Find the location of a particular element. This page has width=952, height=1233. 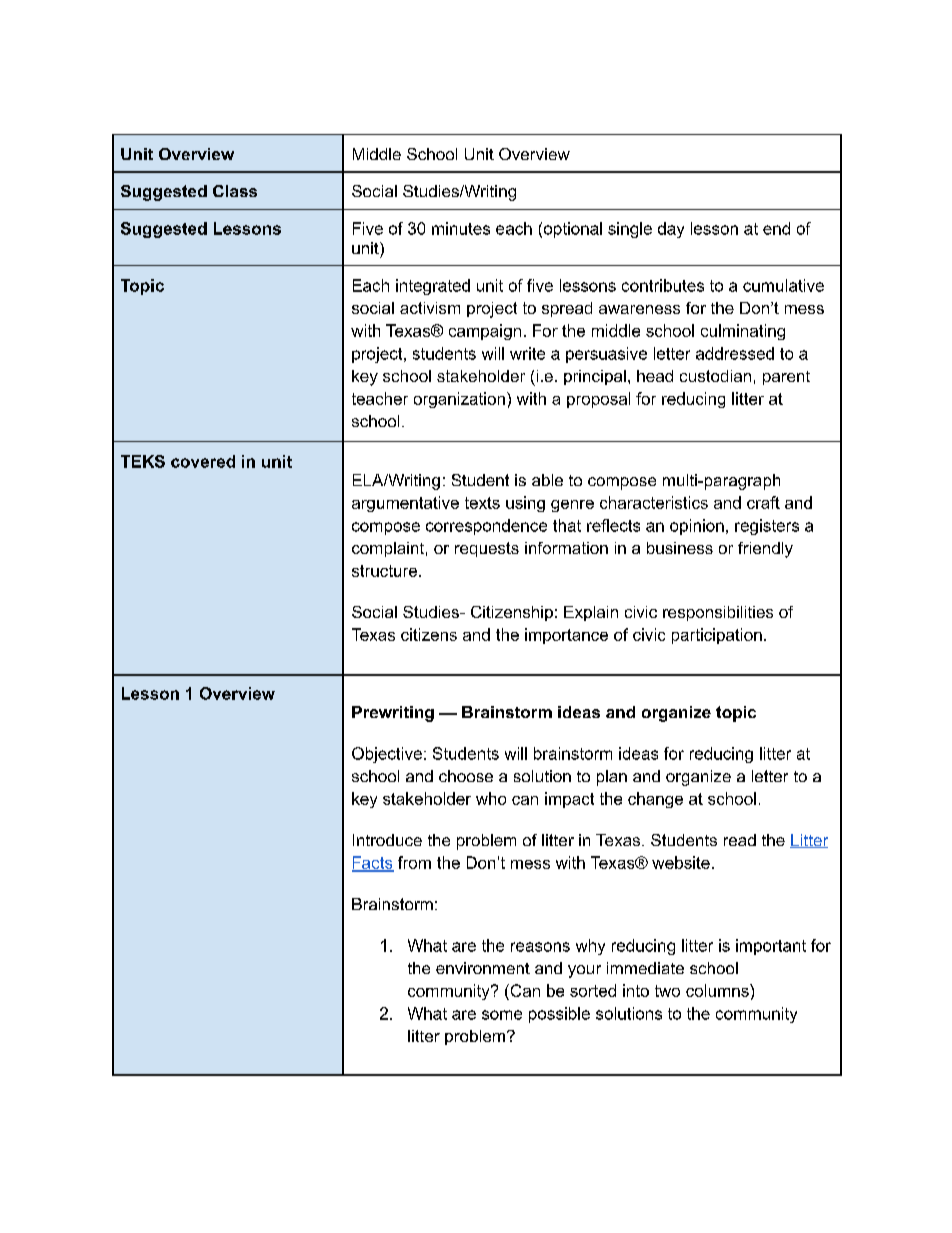

environment is located at coordinates (483, 968).
